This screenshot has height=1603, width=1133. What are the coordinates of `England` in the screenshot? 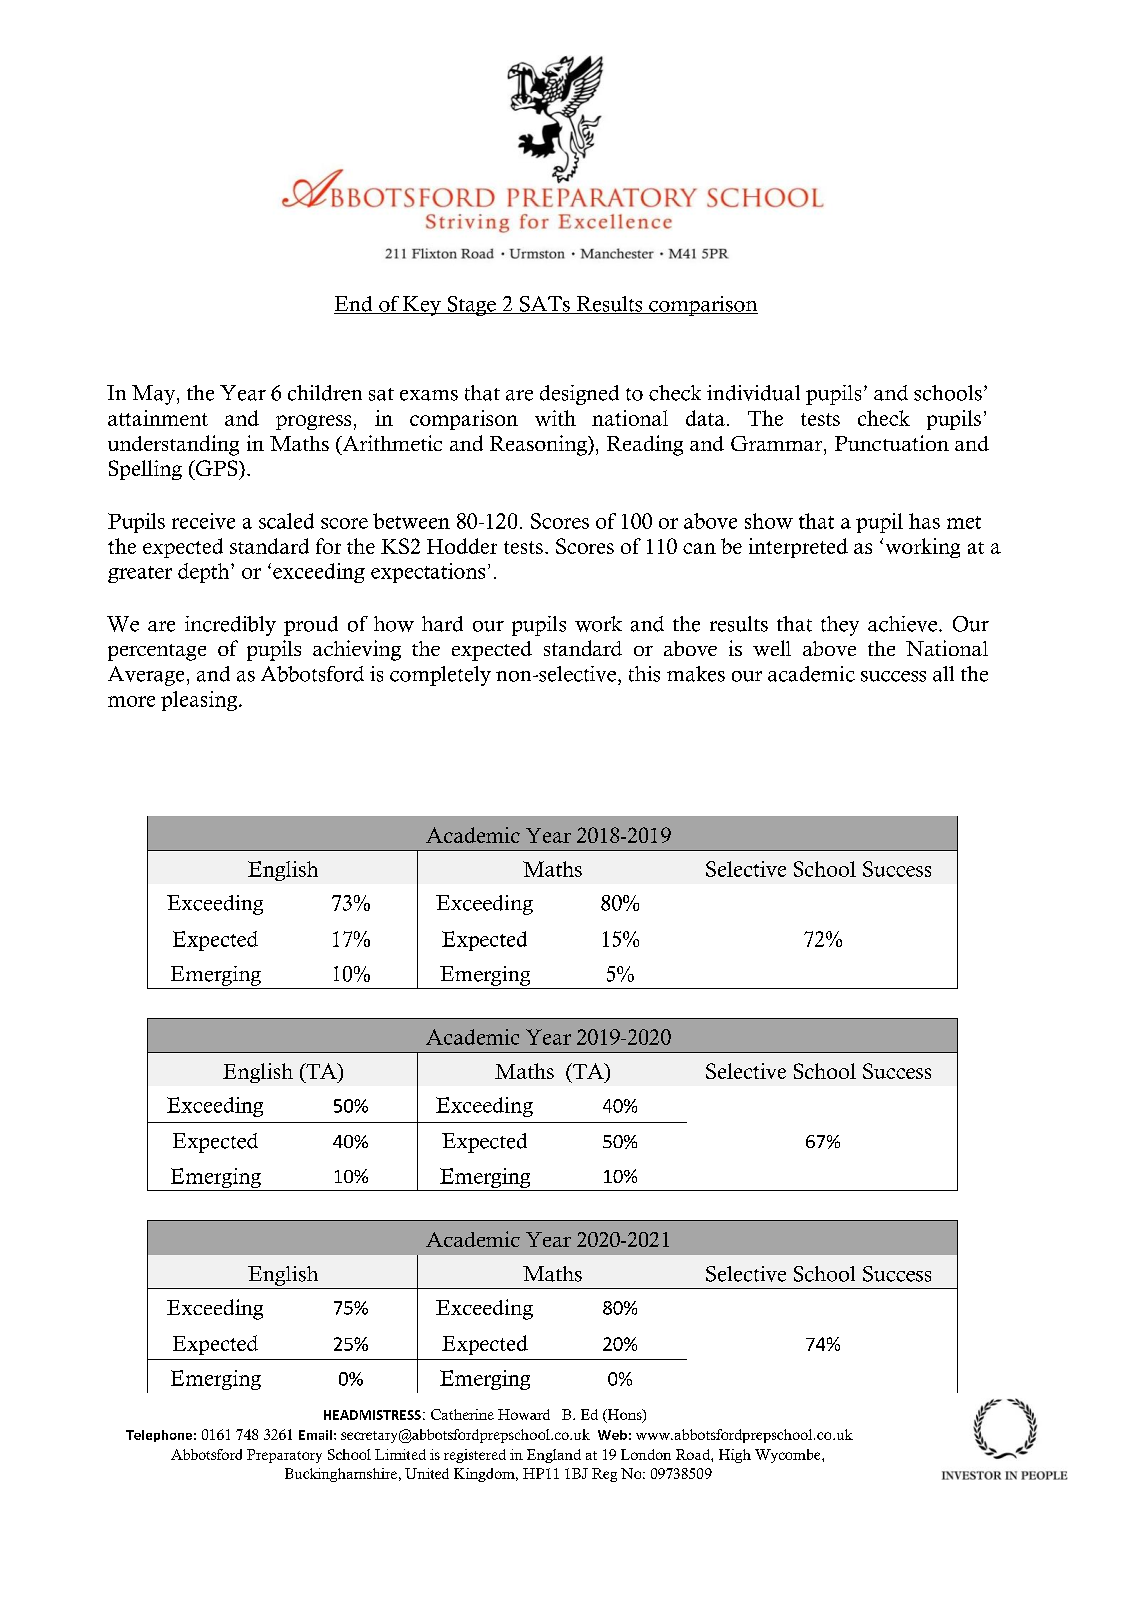 It's located at (554, 1456).
